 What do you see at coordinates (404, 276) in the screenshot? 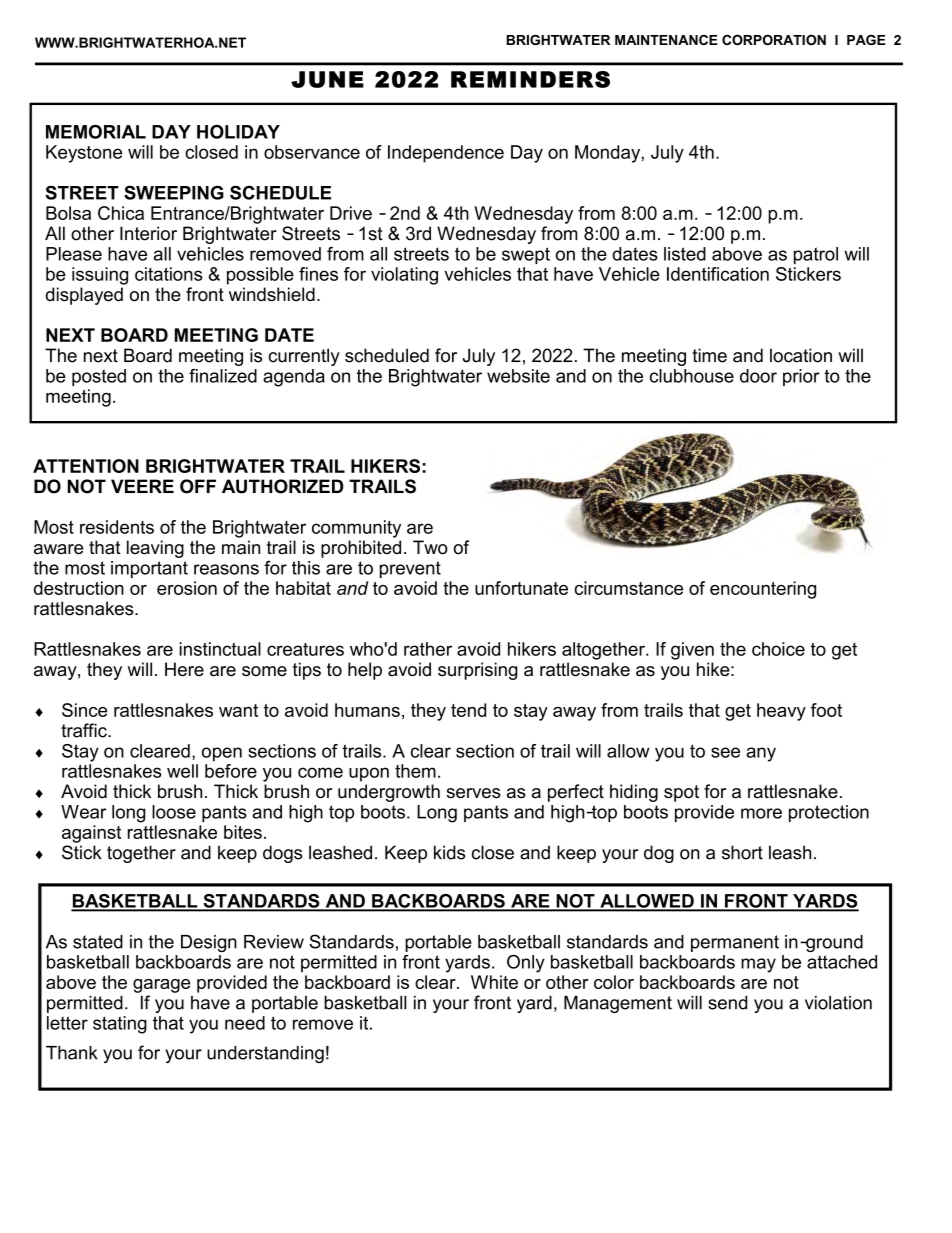
I see `violating` at bounding box center [404, 276].
